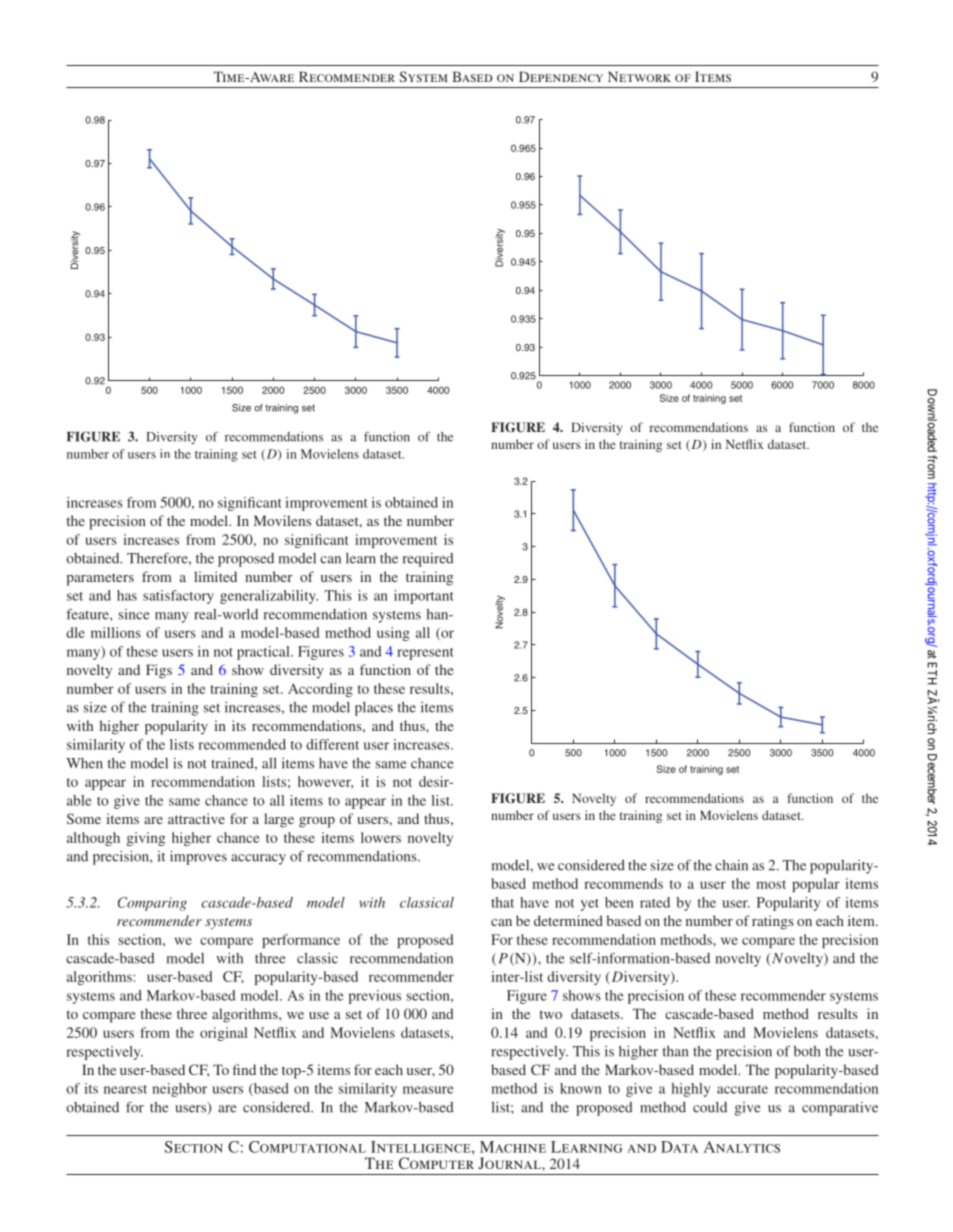  I want to click on Network, so click(639, 76).
